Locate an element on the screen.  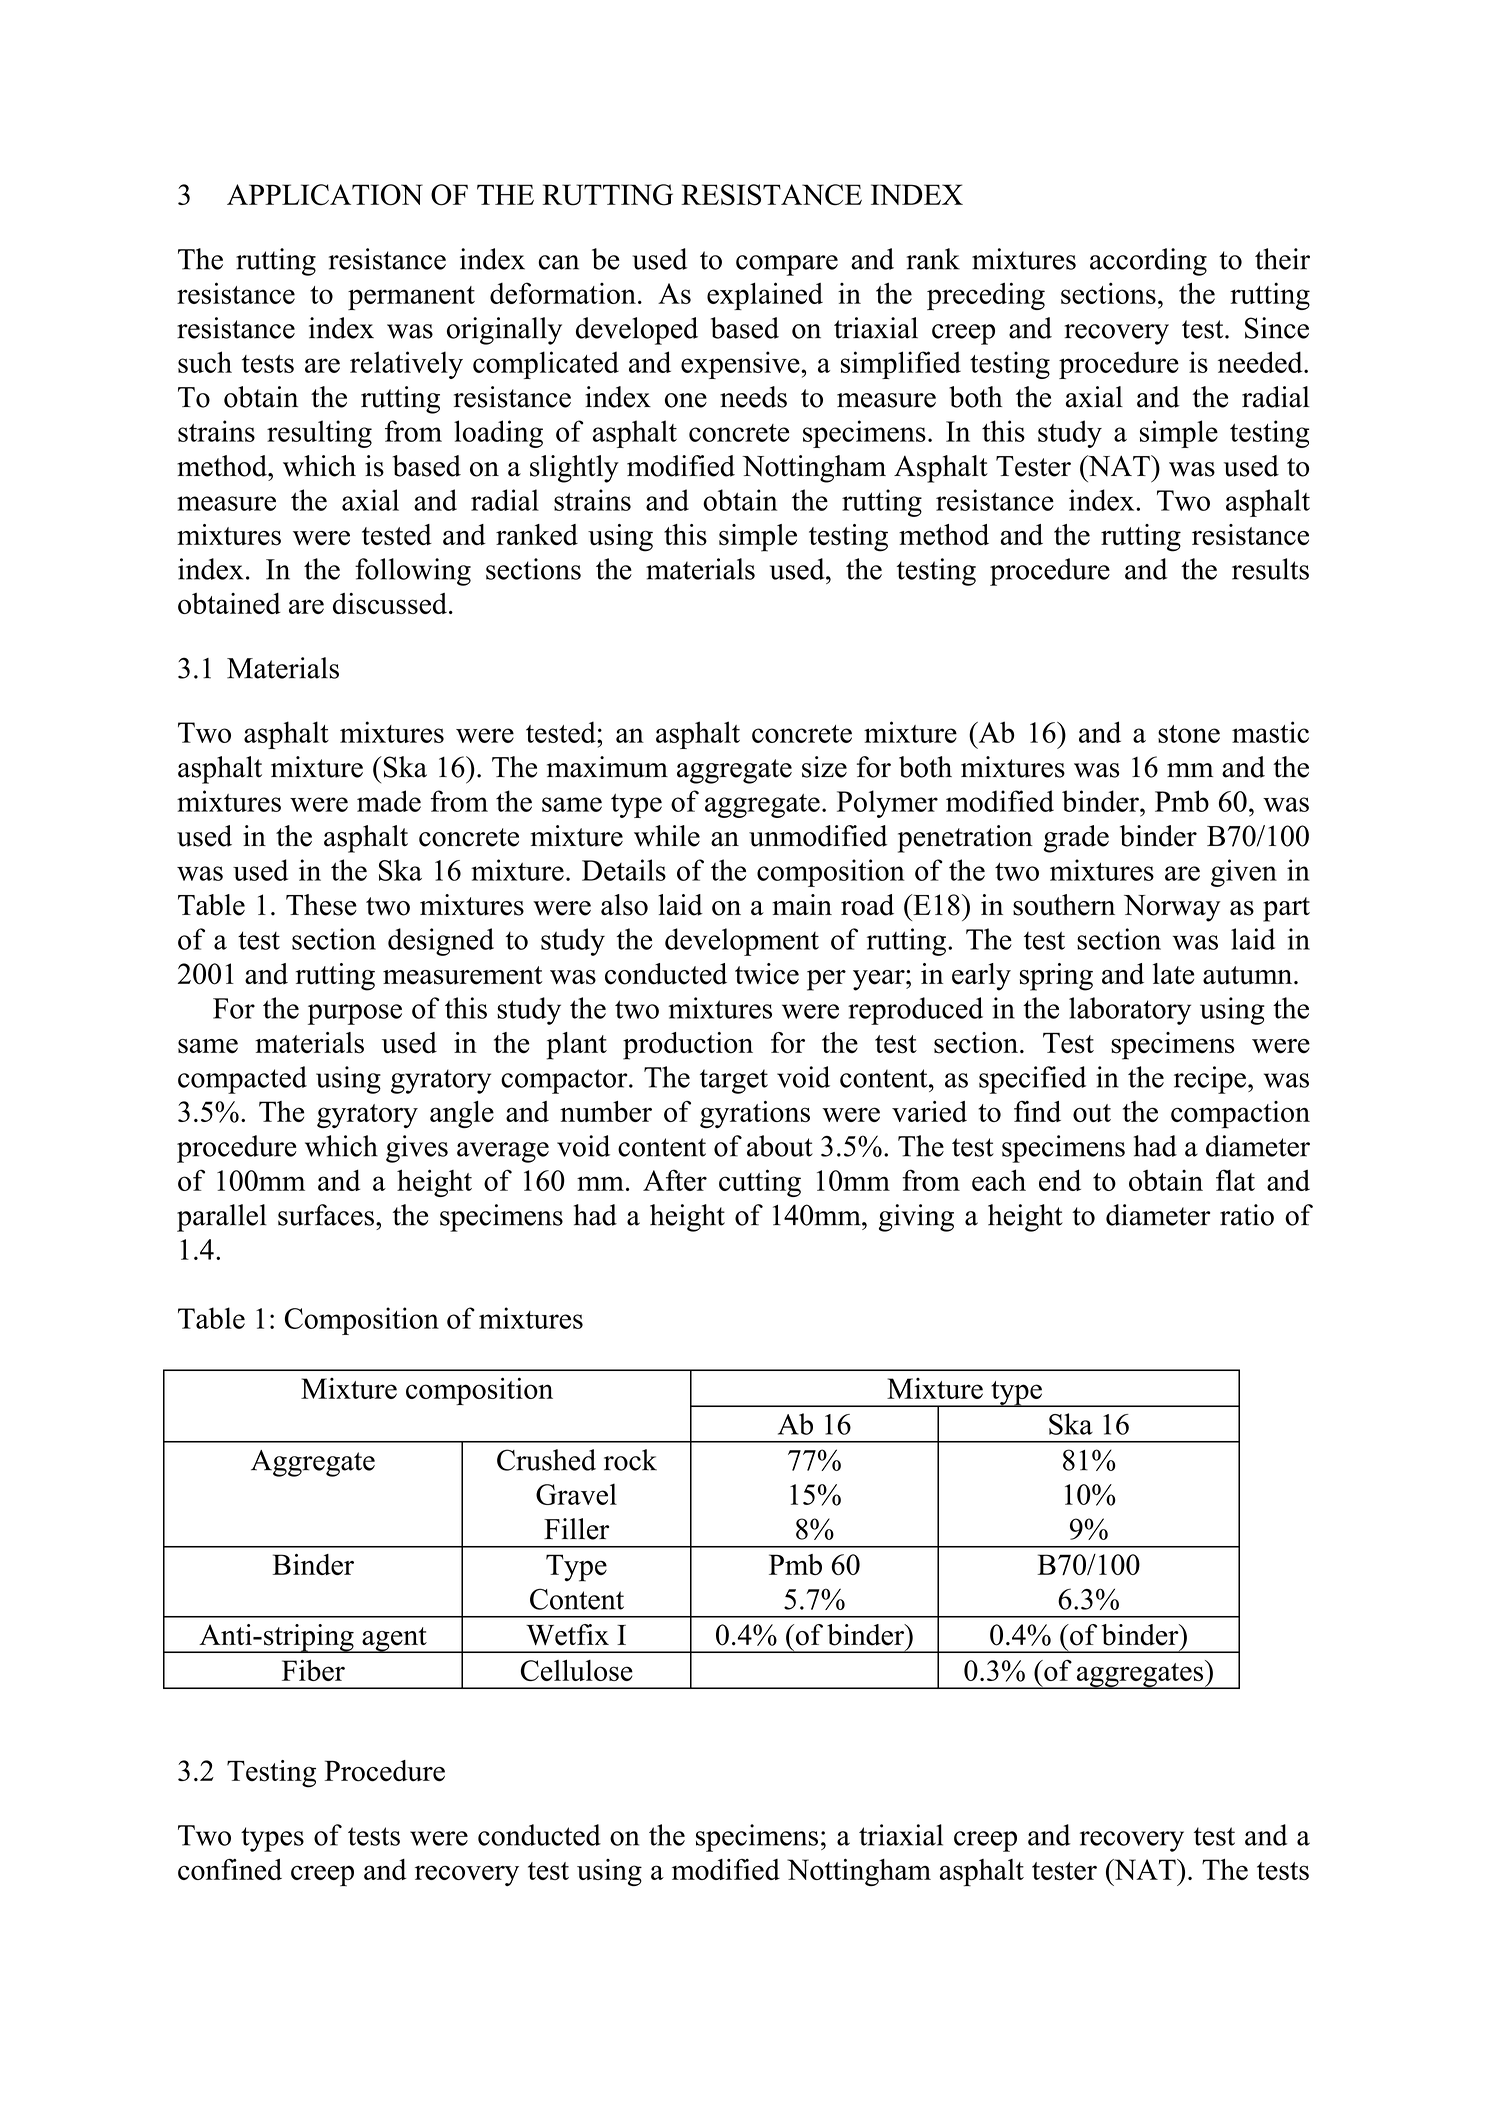
Cellulose is located at coordinates (577, 1670).
